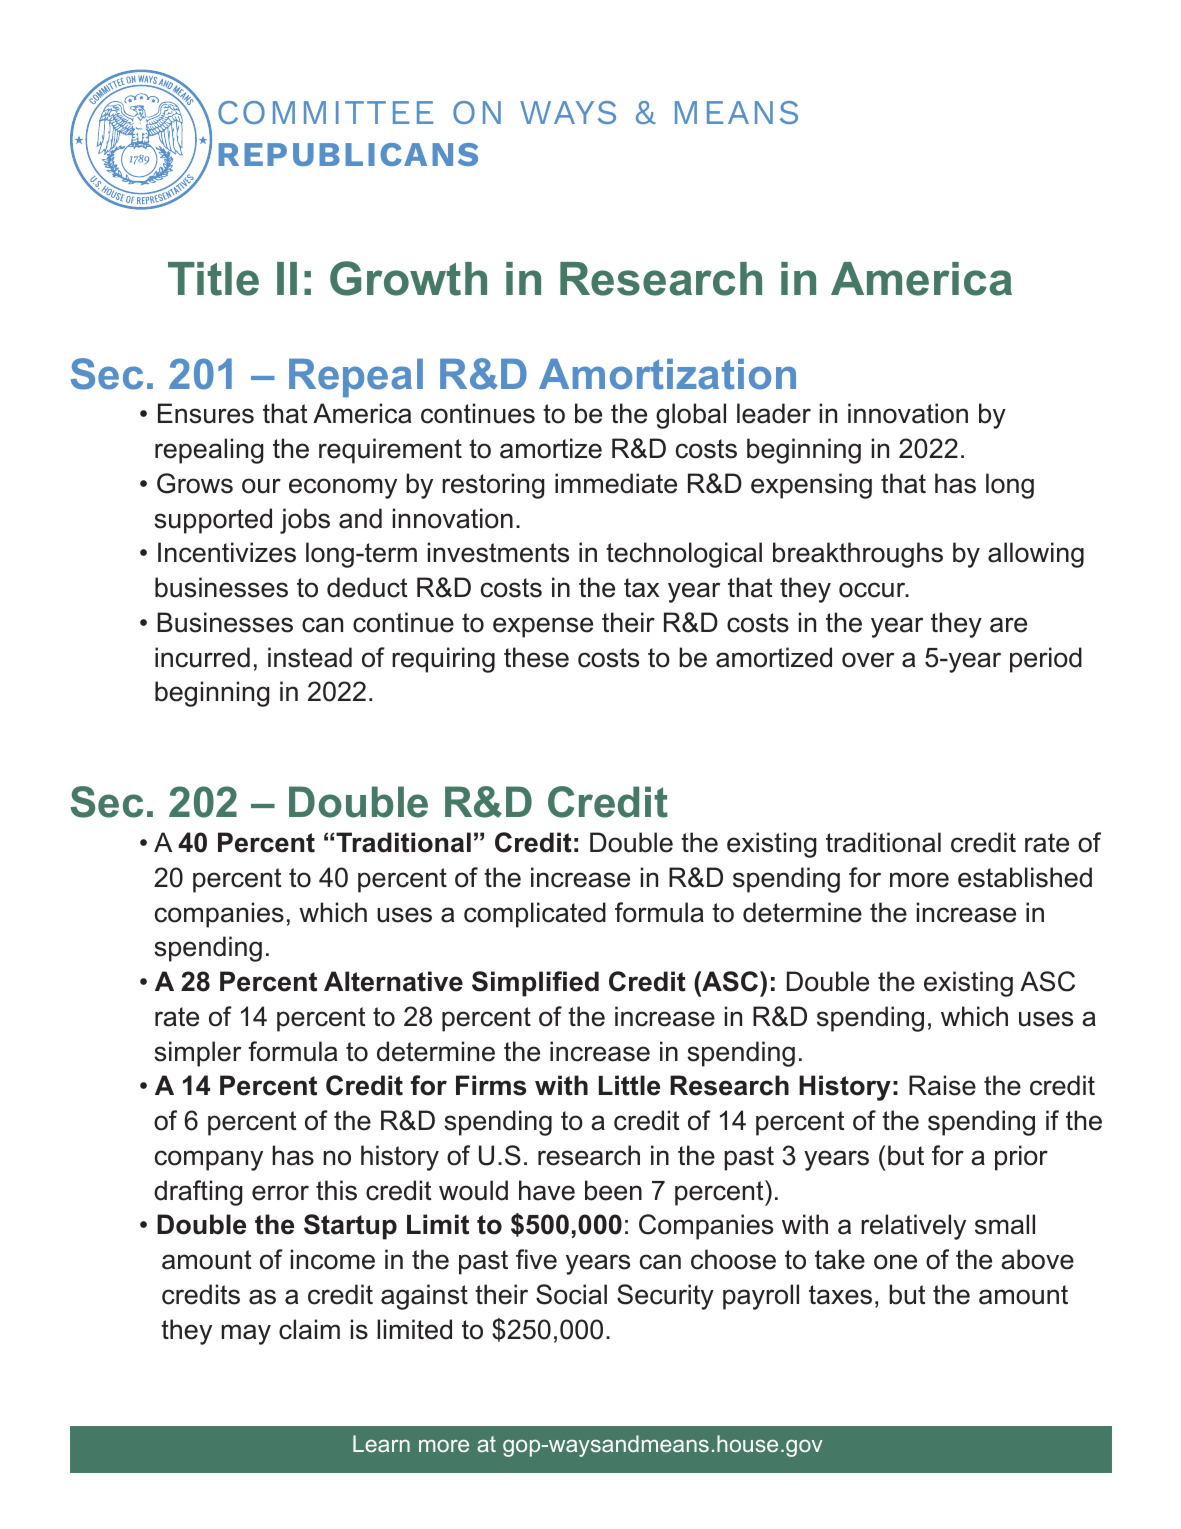 The image size is (1181, 1529). I want to click on instead, so click(310, 657).
